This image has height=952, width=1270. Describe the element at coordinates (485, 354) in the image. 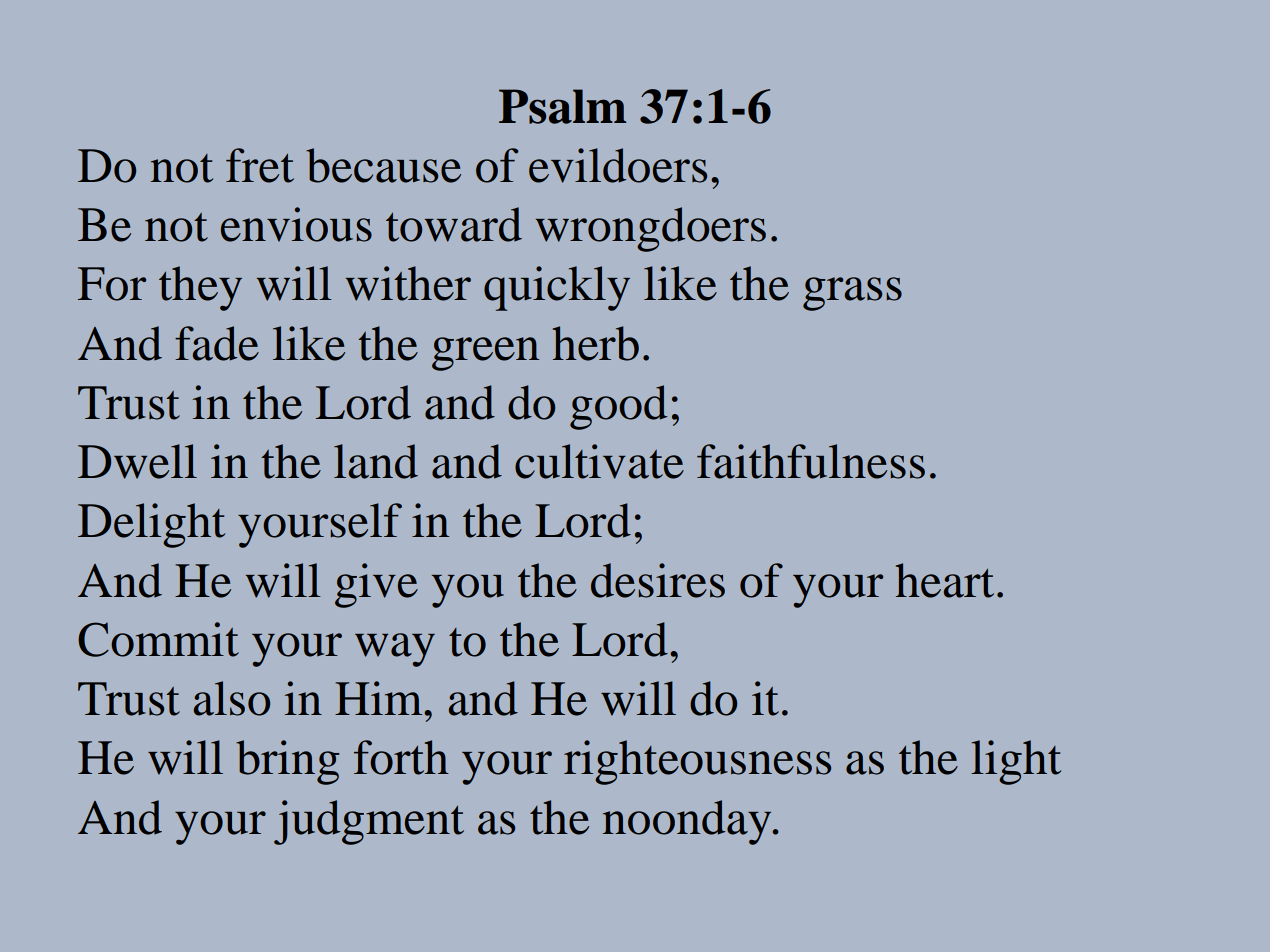

I see `green` at that location.
